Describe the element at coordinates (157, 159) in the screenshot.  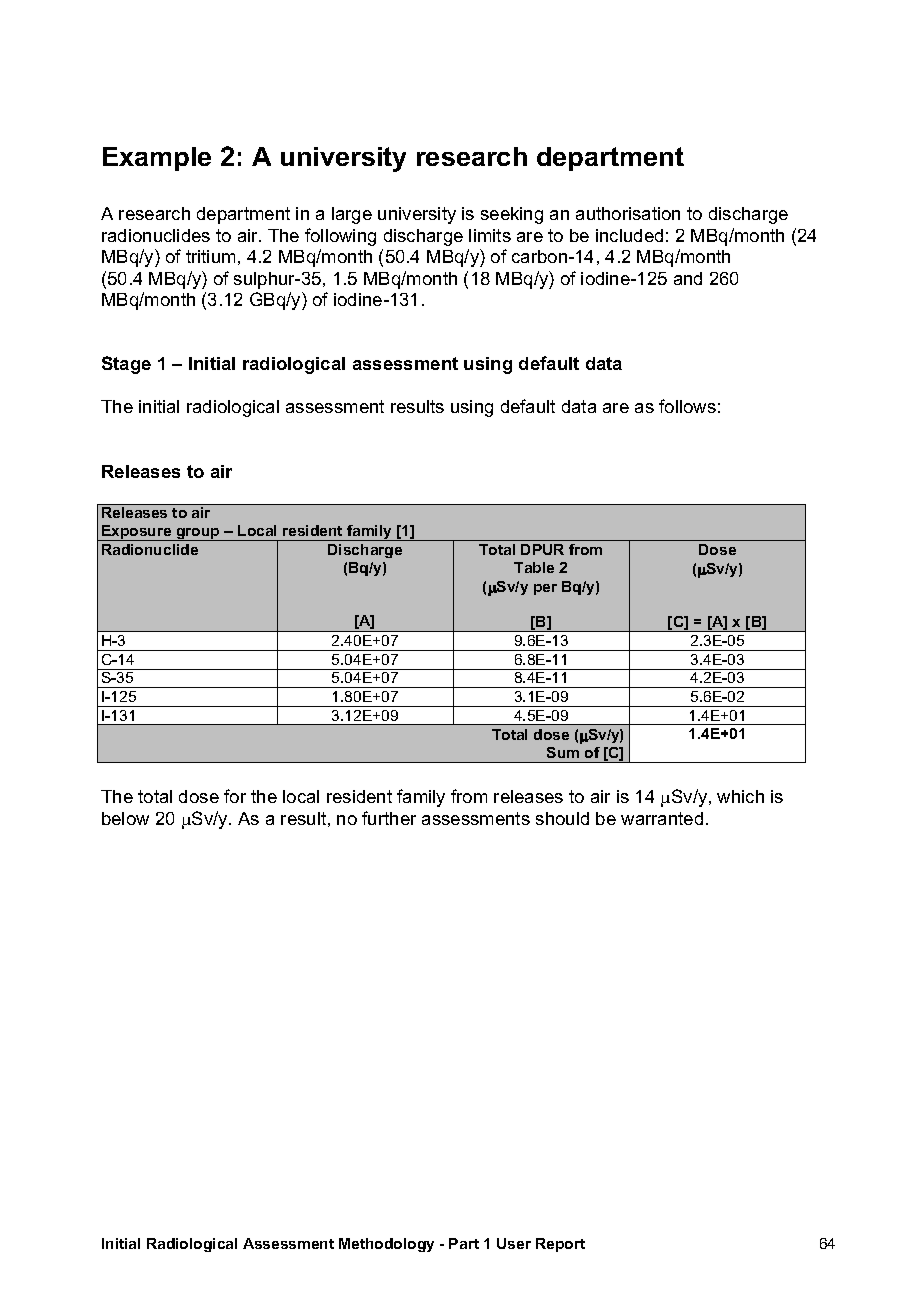
I see `Example` at that location.
